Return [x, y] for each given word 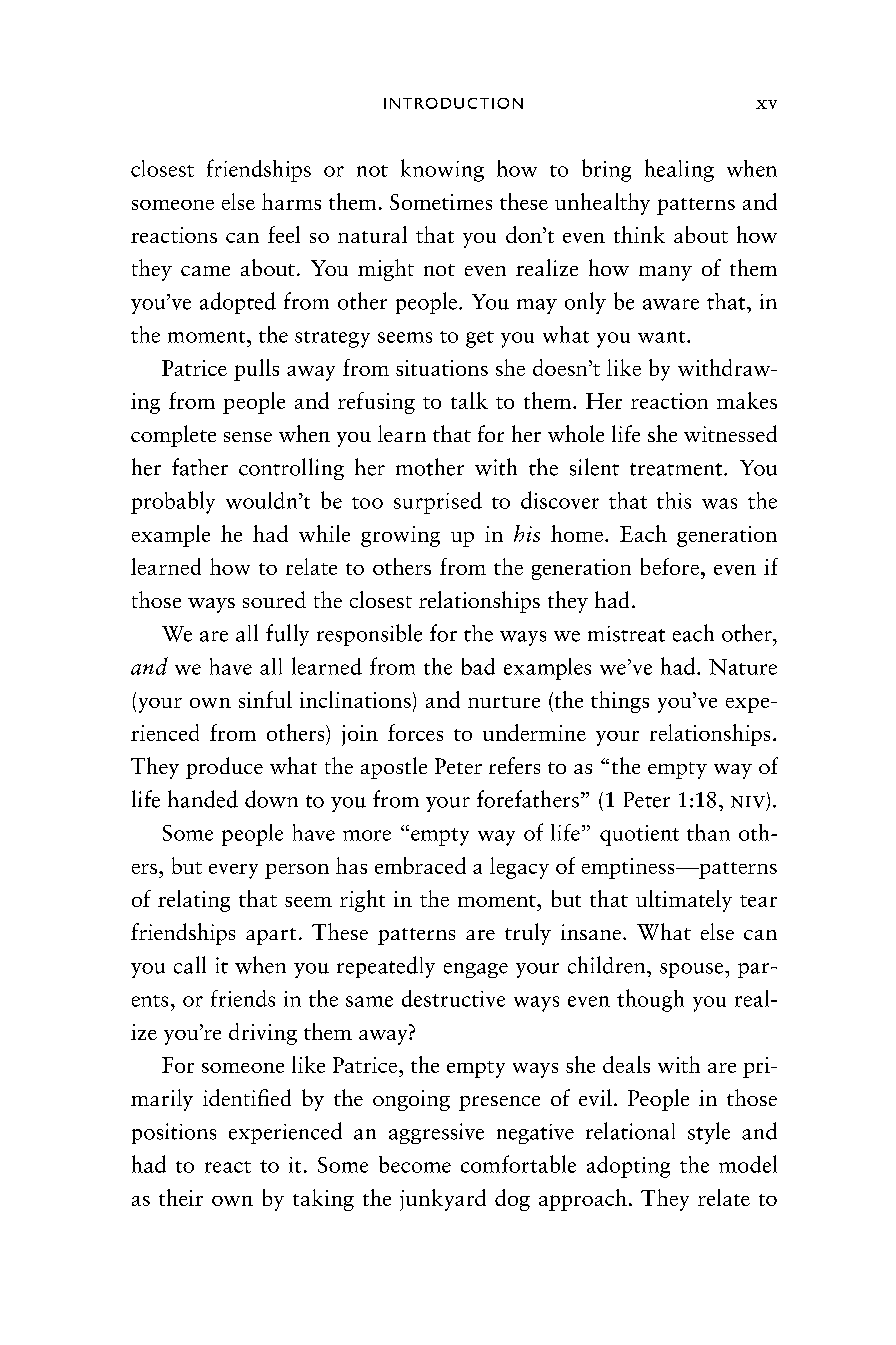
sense [248, 437]
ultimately [684, 901]
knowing [442, 170]
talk [469, 400]
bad [478, 666]
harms [291, 201]
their [181, 1197]
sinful [265, 699]
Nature [743, 667]
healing [679, 170]
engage [476, 970]
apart [271, 936]
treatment [677, 469]
